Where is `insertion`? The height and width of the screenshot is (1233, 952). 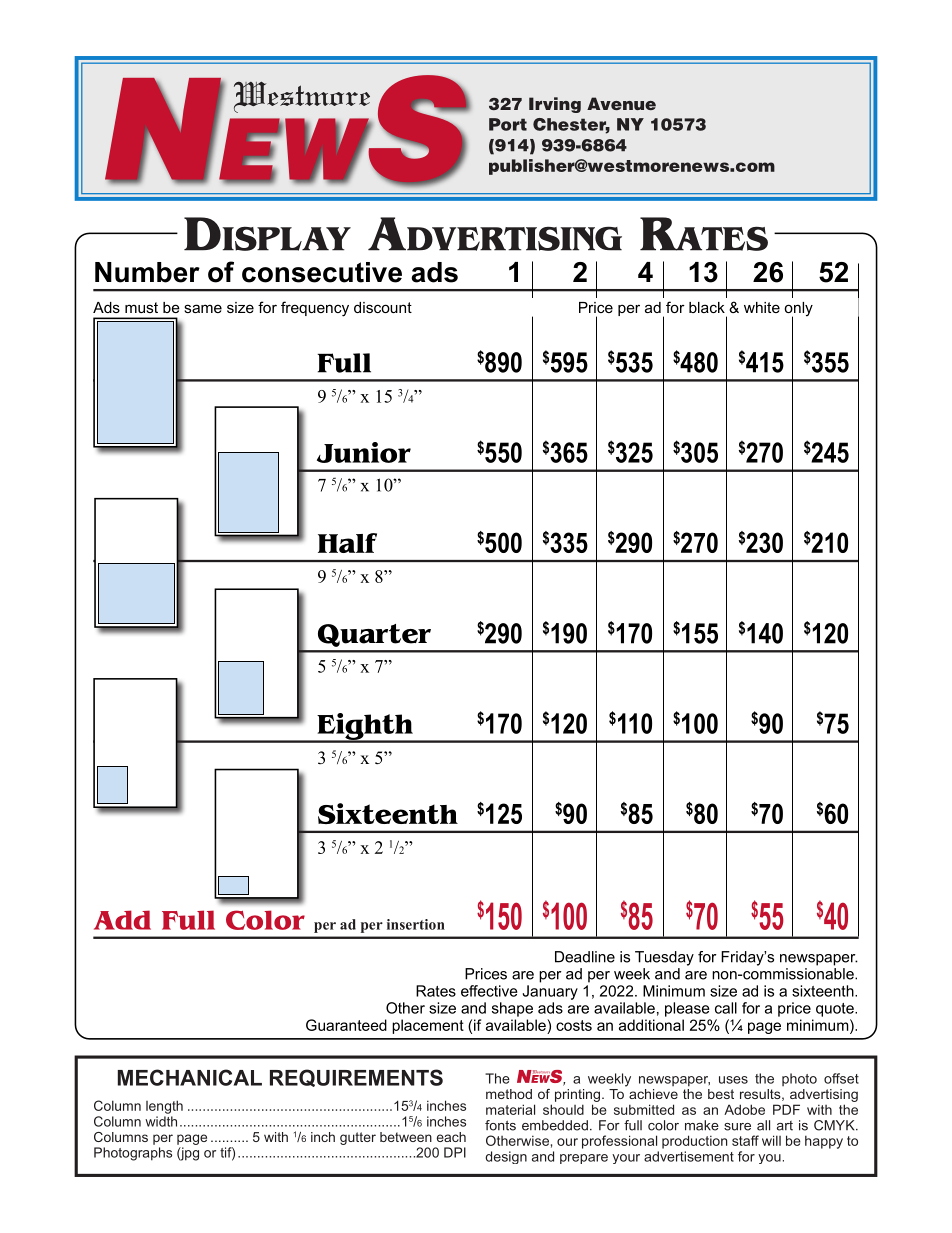
insertion is located at coordinates (416, 924).
